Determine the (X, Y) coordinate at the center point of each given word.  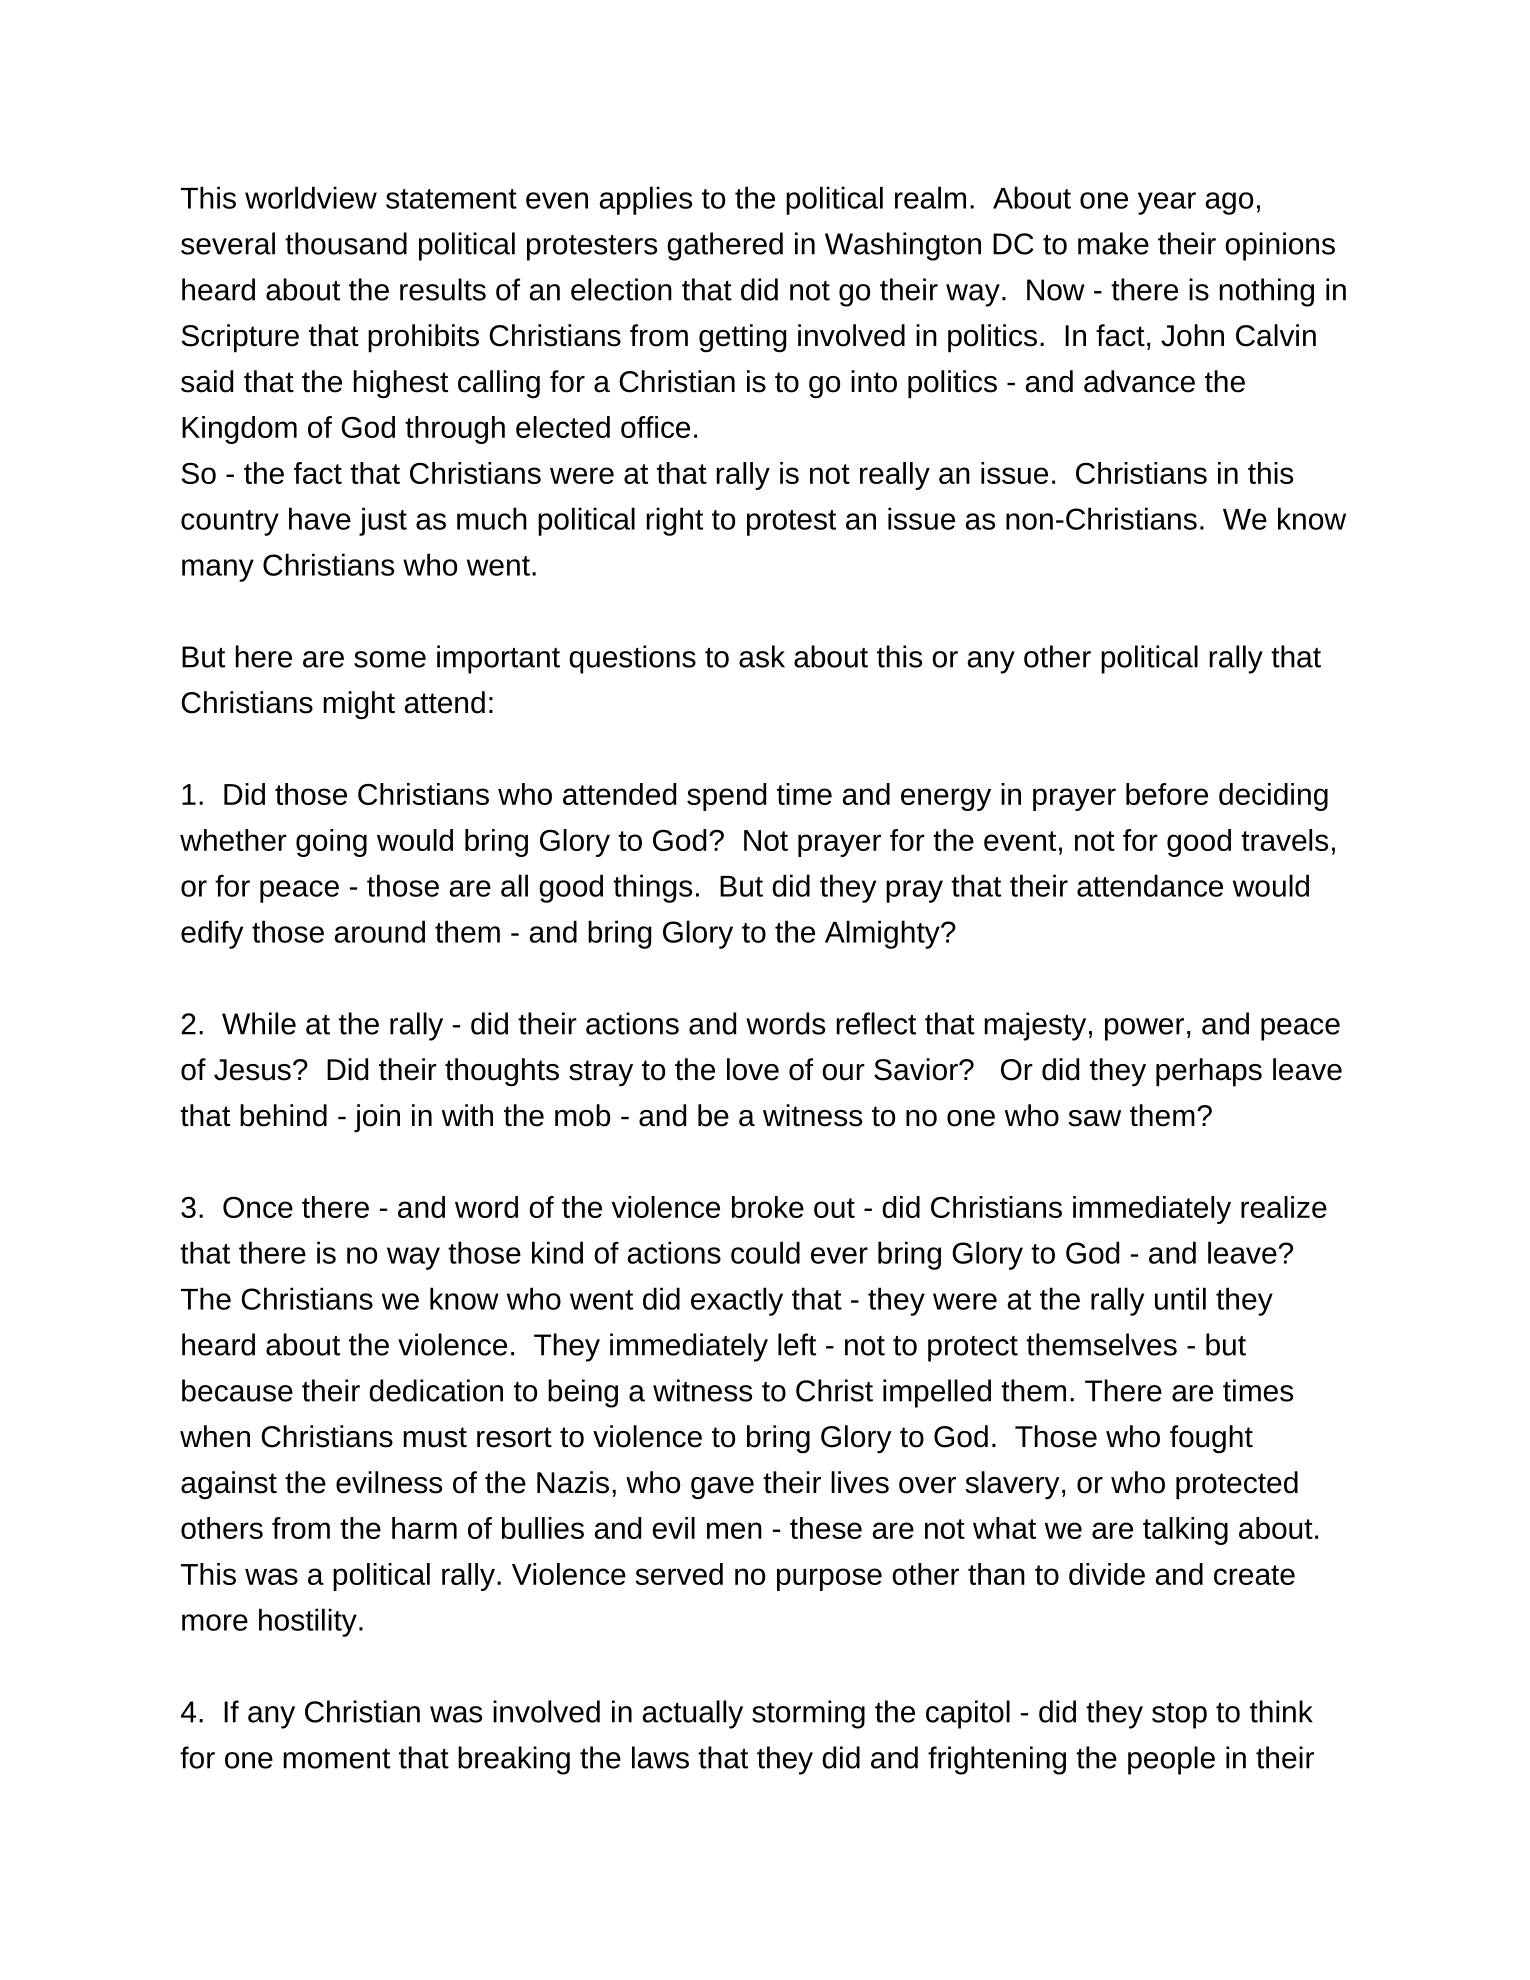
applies (646, 200)
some (390, 659)
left (797, 1344)
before (1167, 794)
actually (693, 1714)
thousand (346, 243)
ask (762, 656)
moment (336, 1759)
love (753, 1069)
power (1144, 1029)
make (1113, 243)
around (380, 931)
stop (1179, 1716)
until (1180, 1298)
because (237, 1390)
